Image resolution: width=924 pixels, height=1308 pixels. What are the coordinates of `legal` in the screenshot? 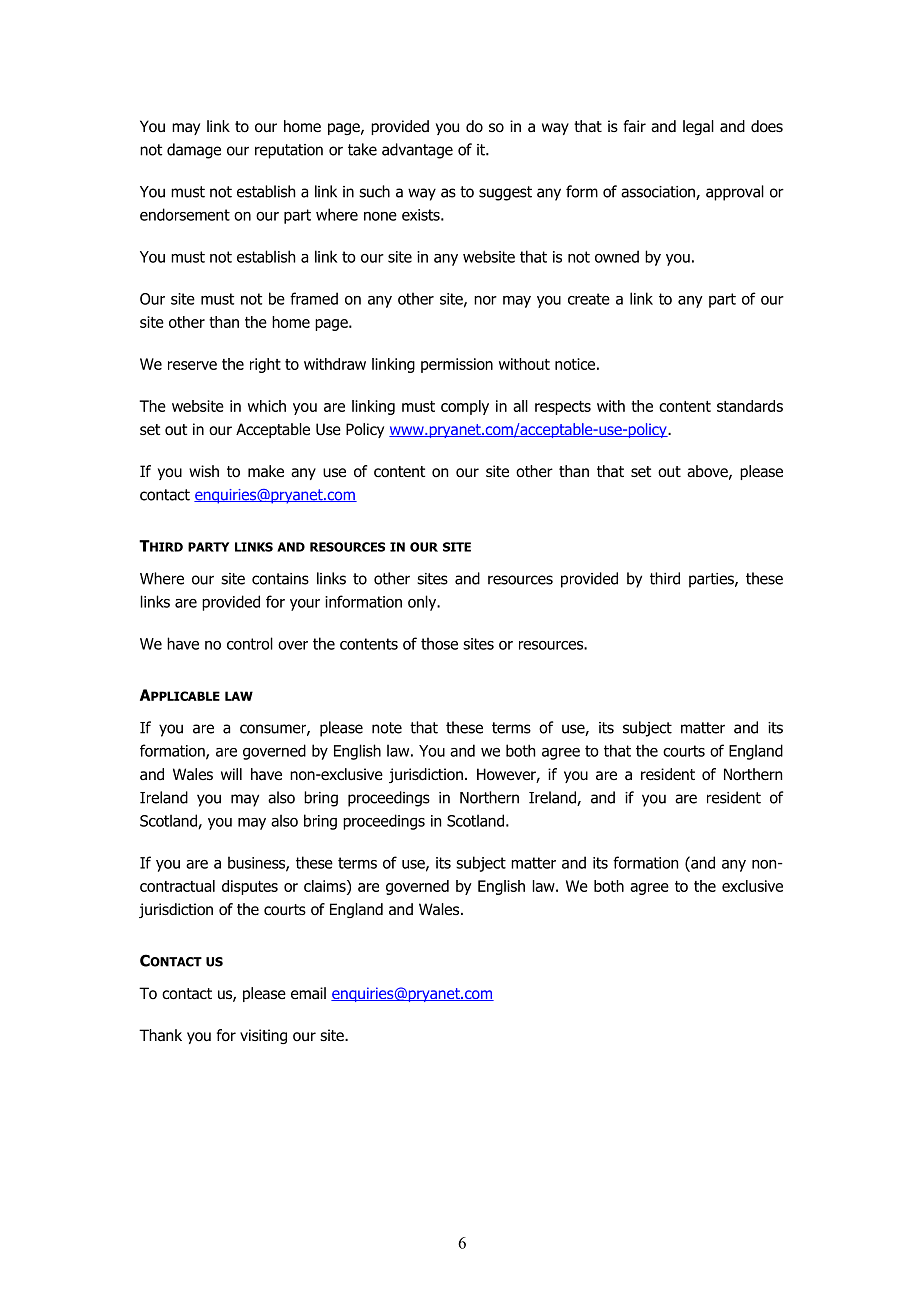 It's located at (698, 127).
